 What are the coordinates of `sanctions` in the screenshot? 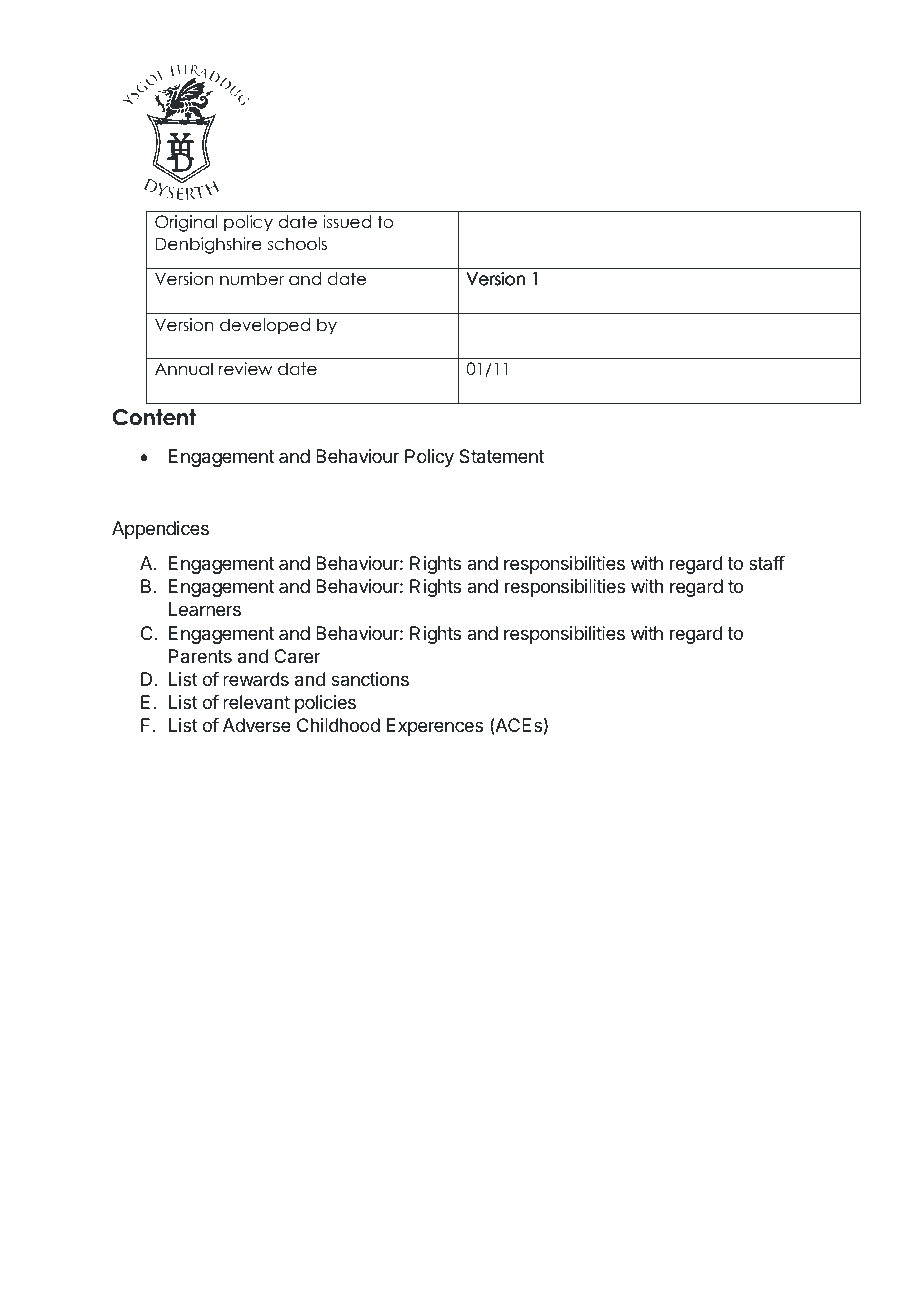 It's located at (370, 679).
